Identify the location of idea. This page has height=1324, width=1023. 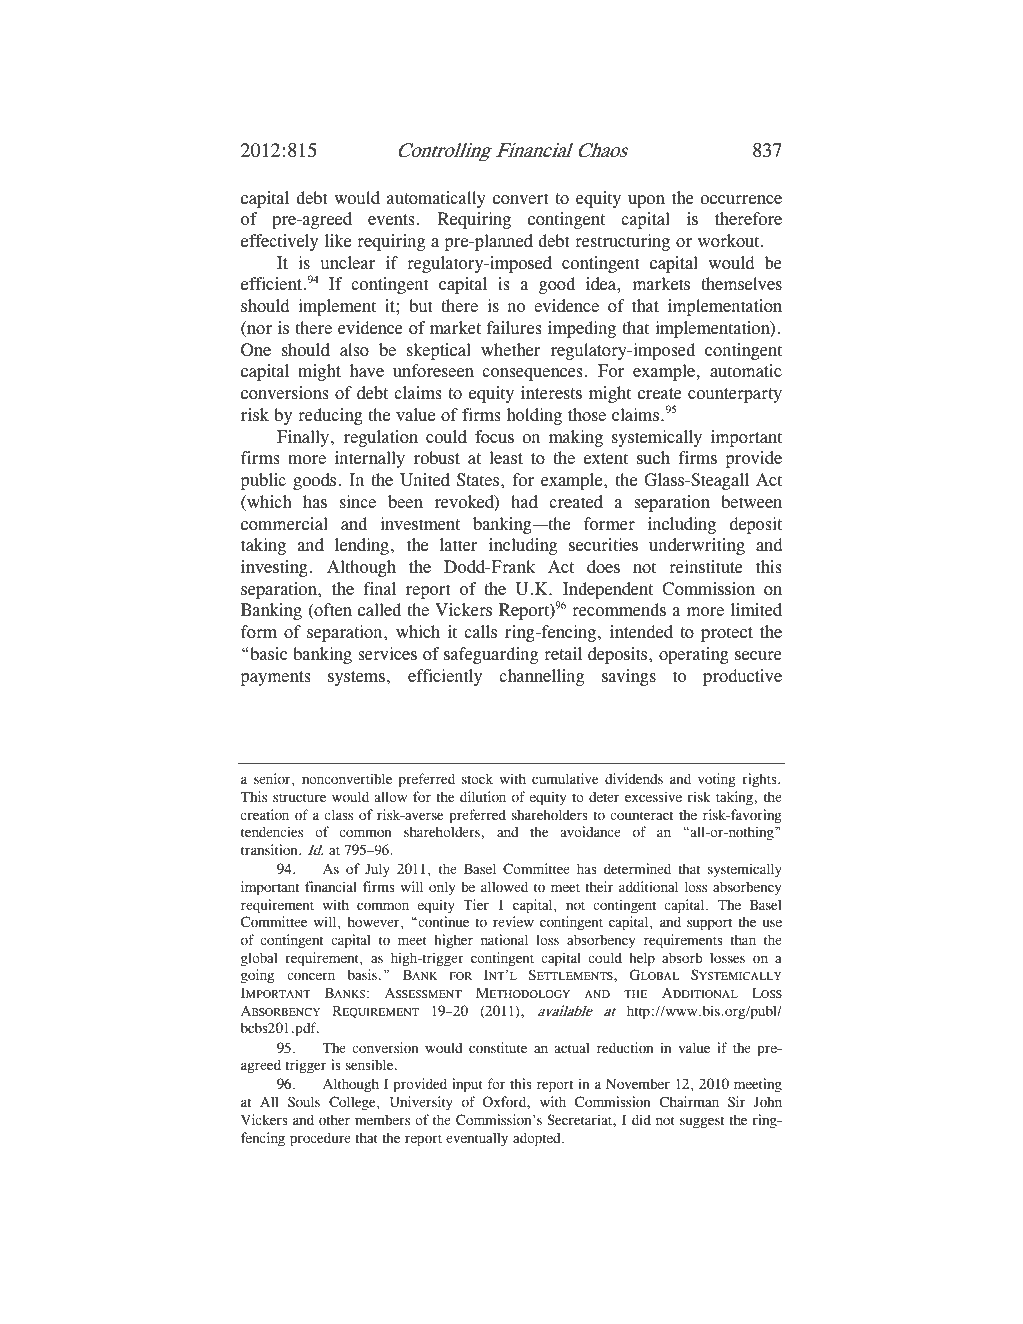
(602, 284).
